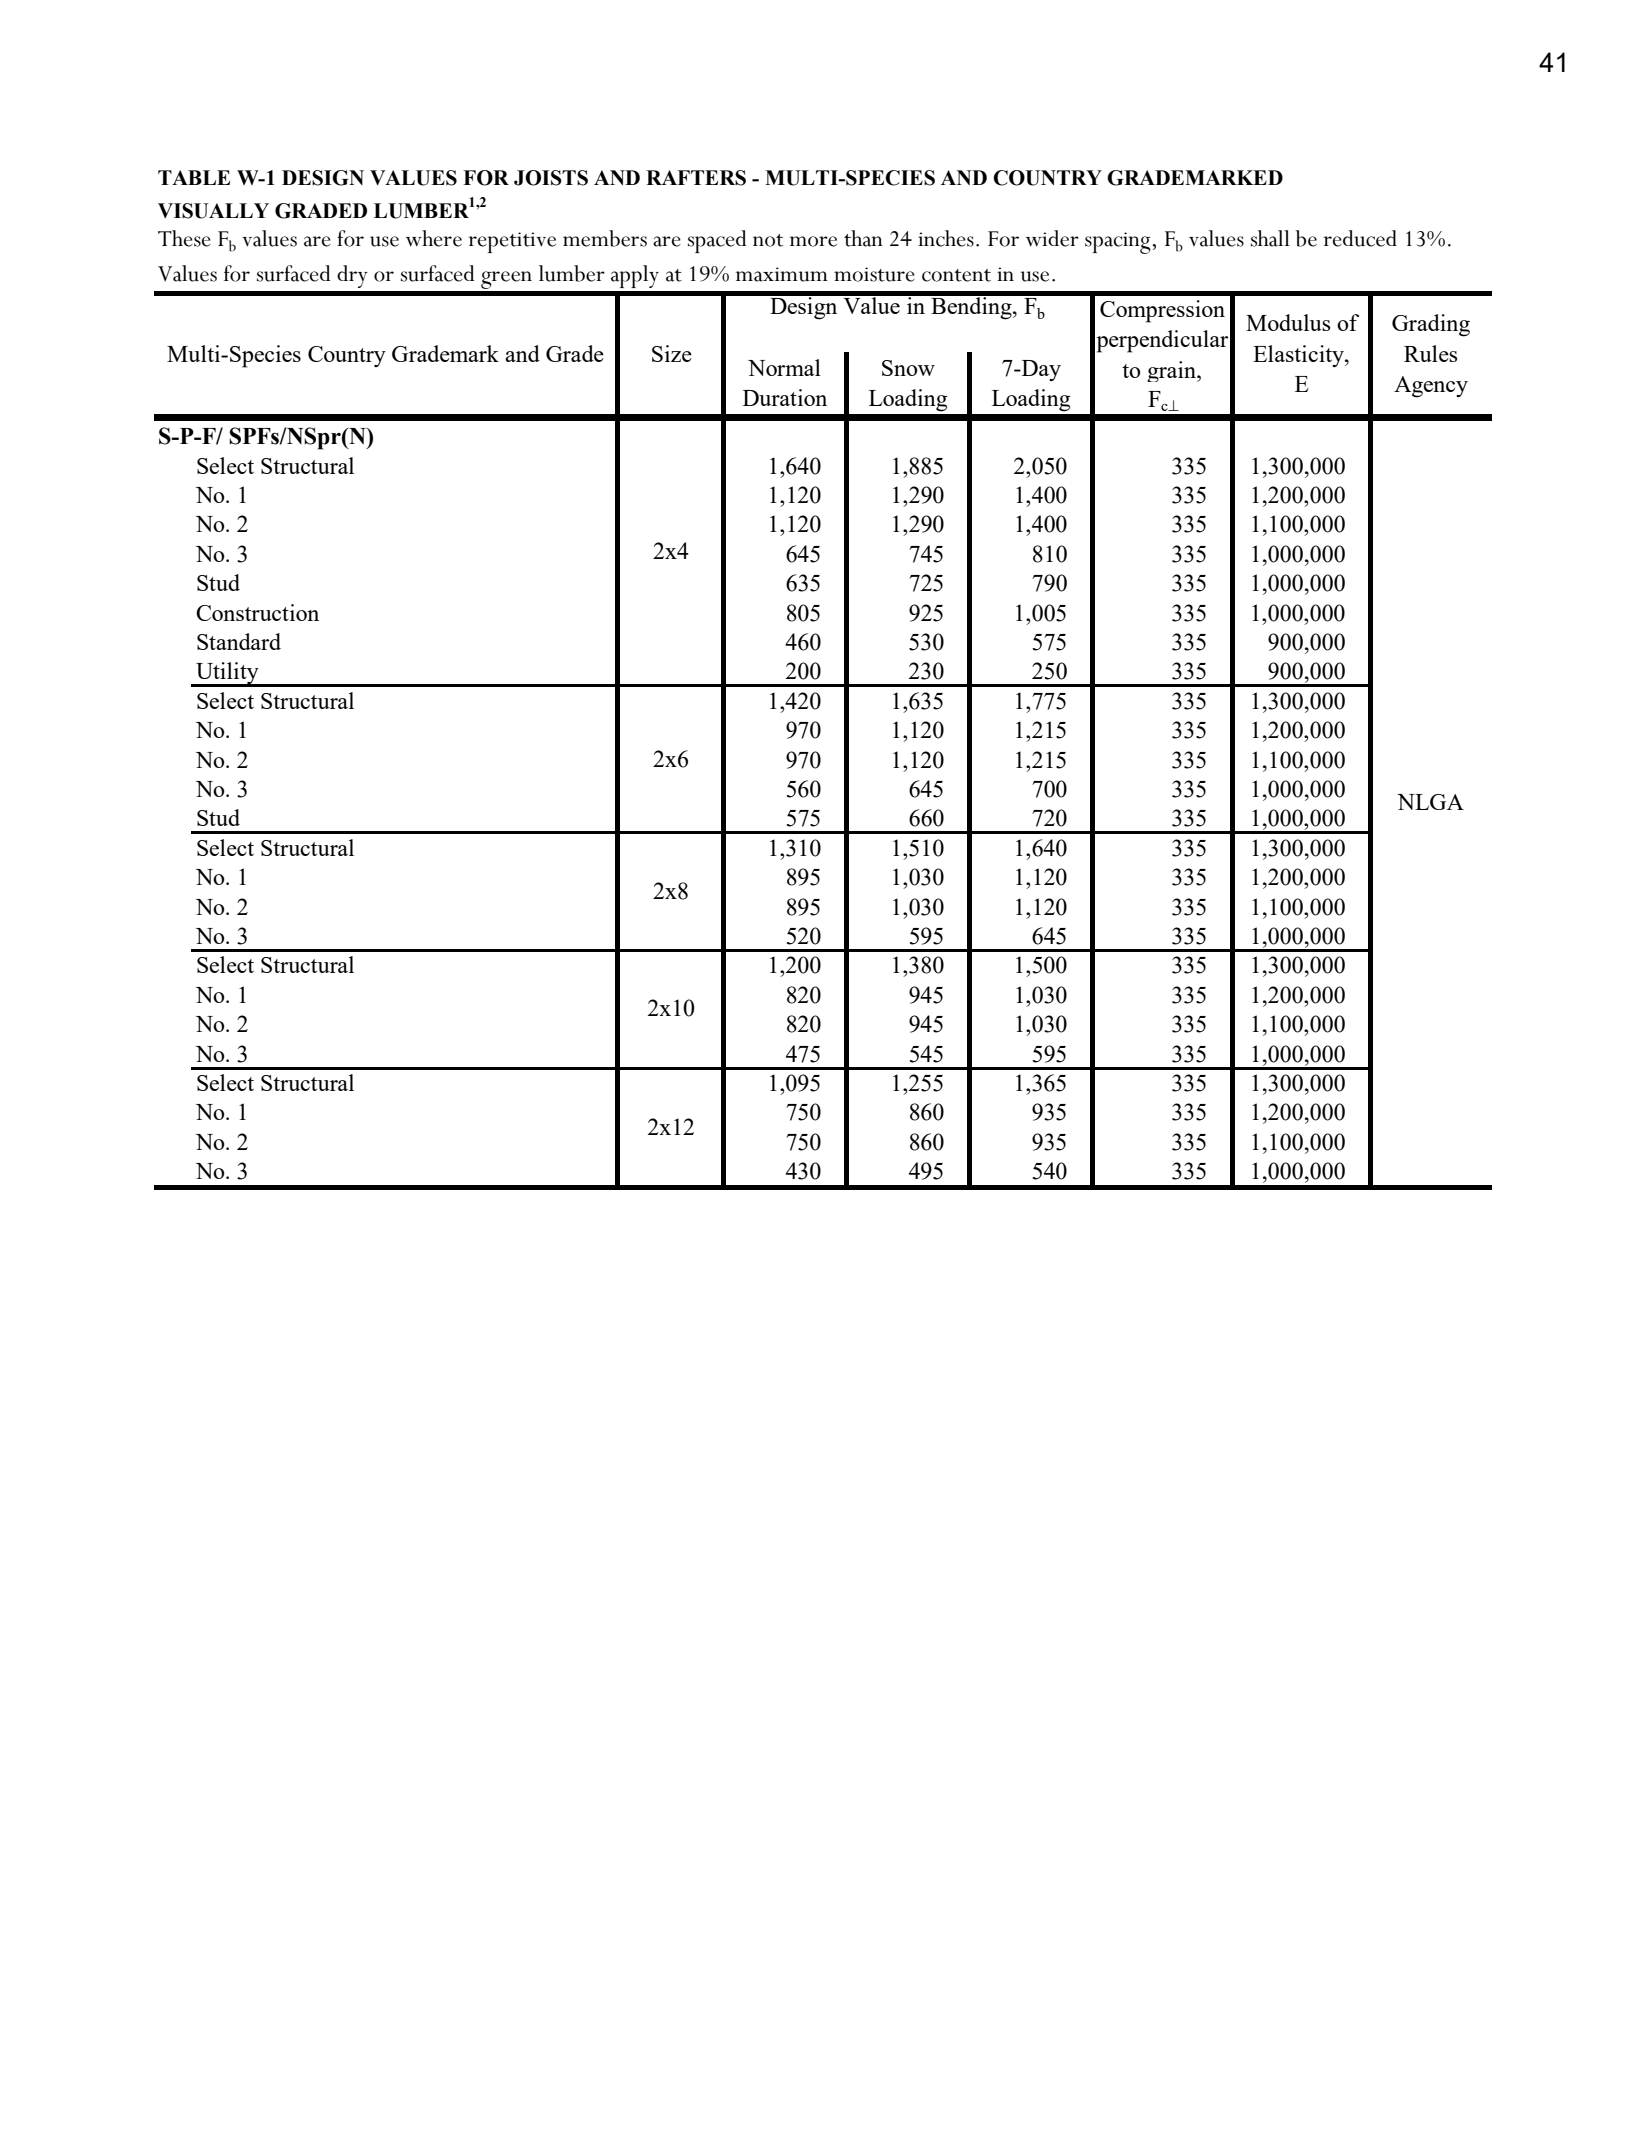 This image has height=2132, width=1647. Describe the element at coordinates (782, 274) in the image. I see `maximum` at that location.
